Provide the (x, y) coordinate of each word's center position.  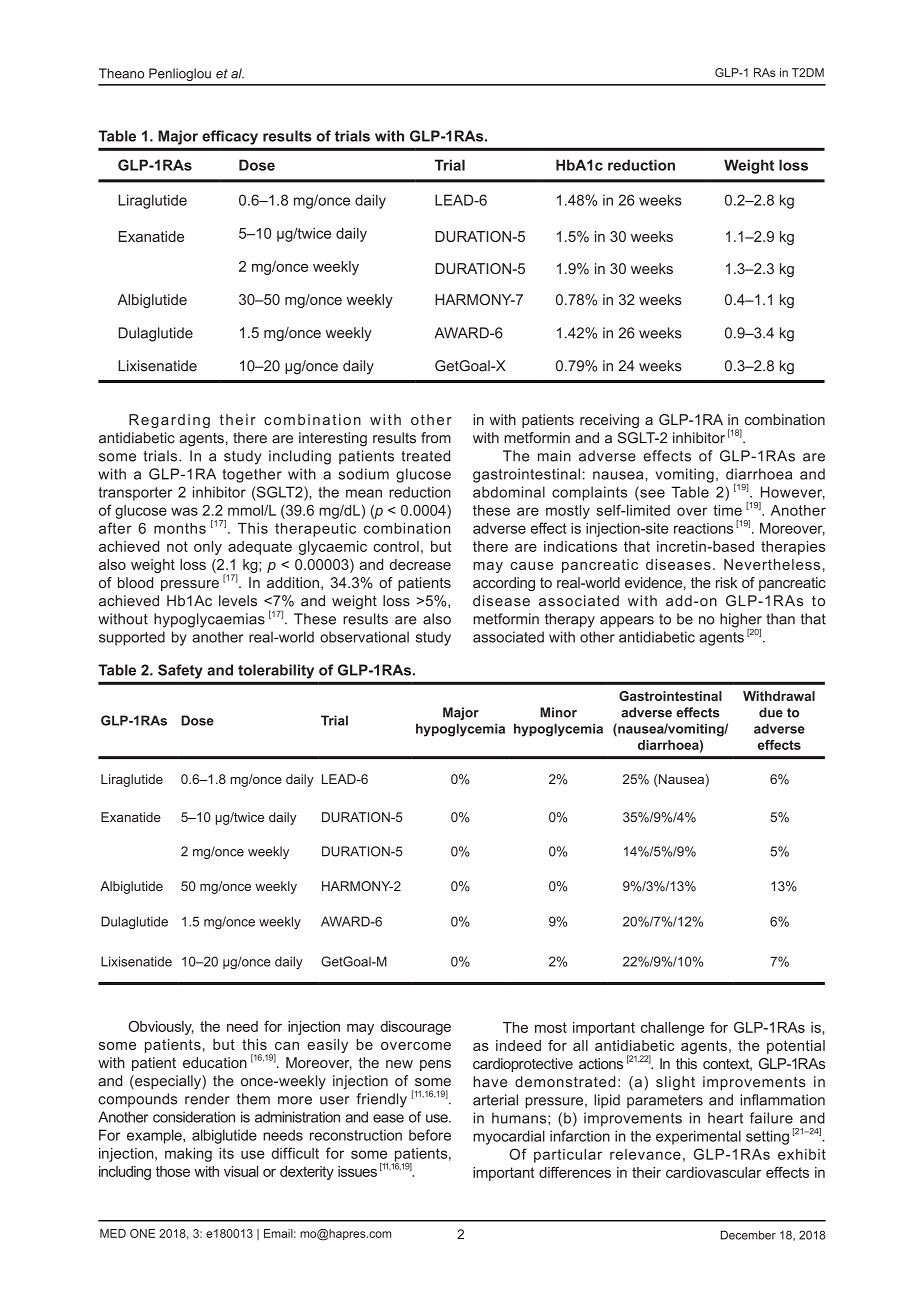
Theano (121, 73)
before (430, 1135)
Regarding (169, 421)
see (651, 492)
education (215, 1062)
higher (741, 621)
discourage (416, 1028)
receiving (609, 421)
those (173, 1171)
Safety (180, 671)
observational (364, 637)
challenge (672, 1029)
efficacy (230, 137)
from (436, 438)
